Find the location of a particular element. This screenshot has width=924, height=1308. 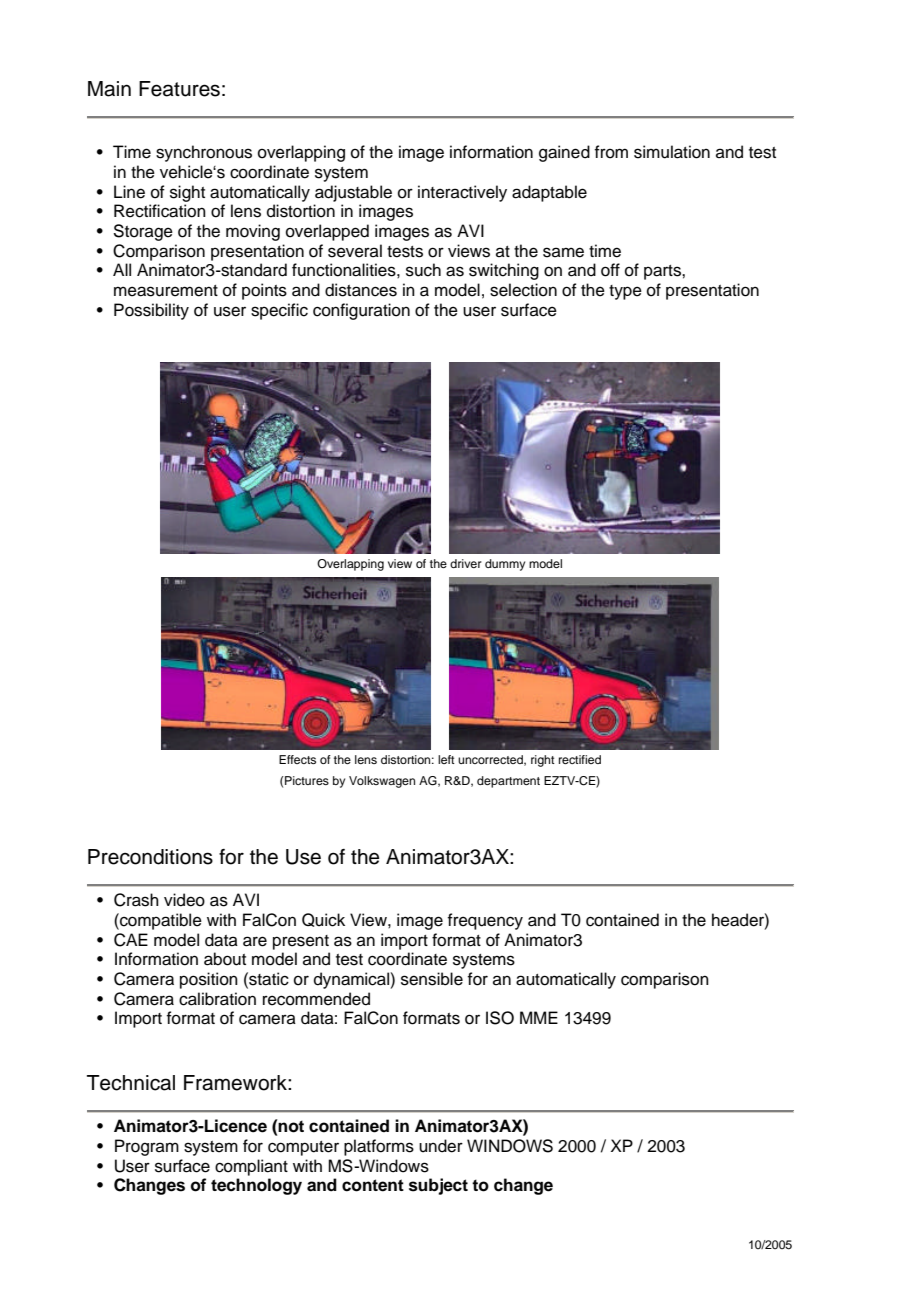

dummy is located at coordinates (505, 565).
